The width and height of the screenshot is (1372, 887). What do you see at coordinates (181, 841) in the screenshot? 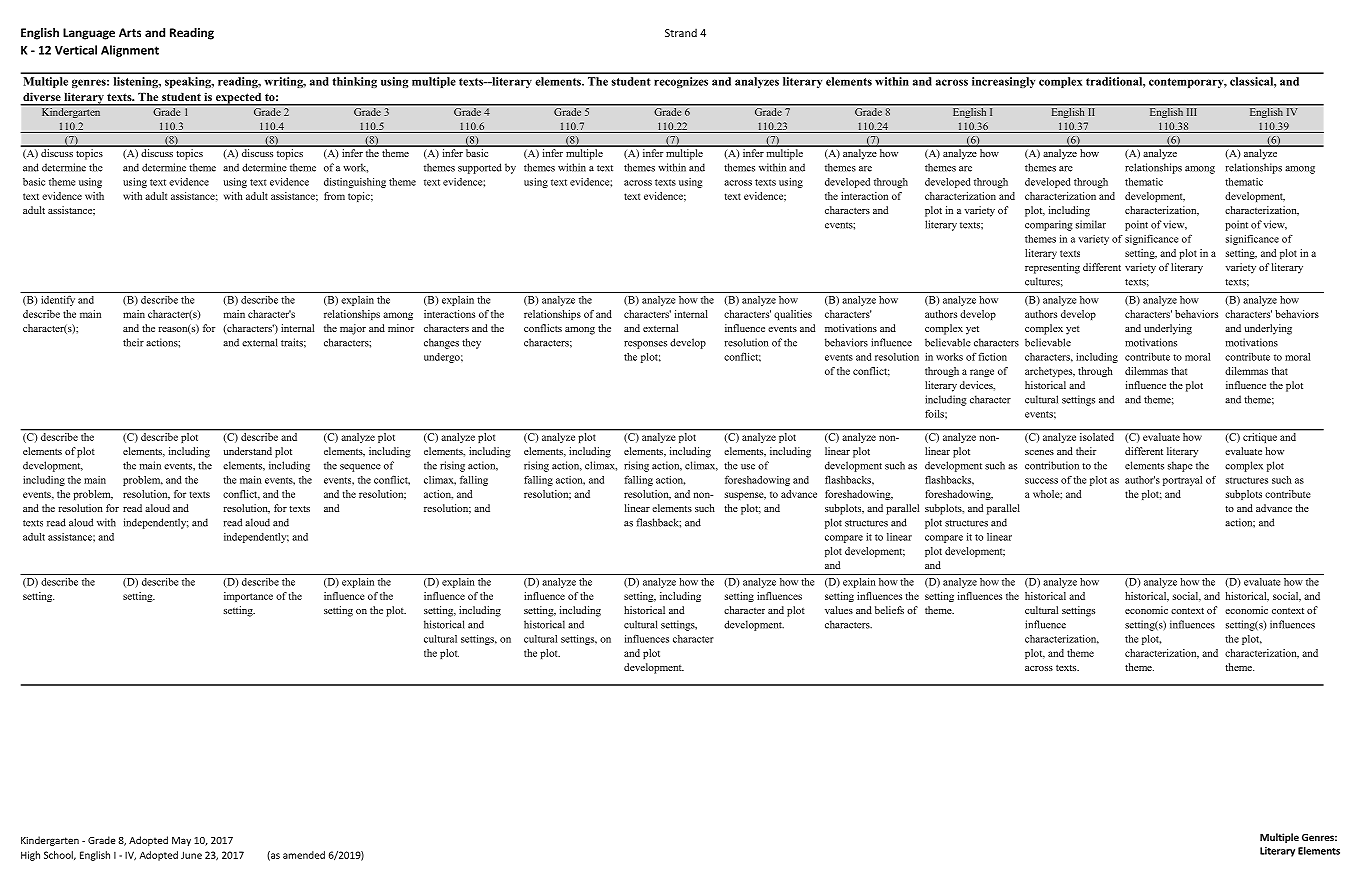
I see `May` at bounding box center [181, 841].
